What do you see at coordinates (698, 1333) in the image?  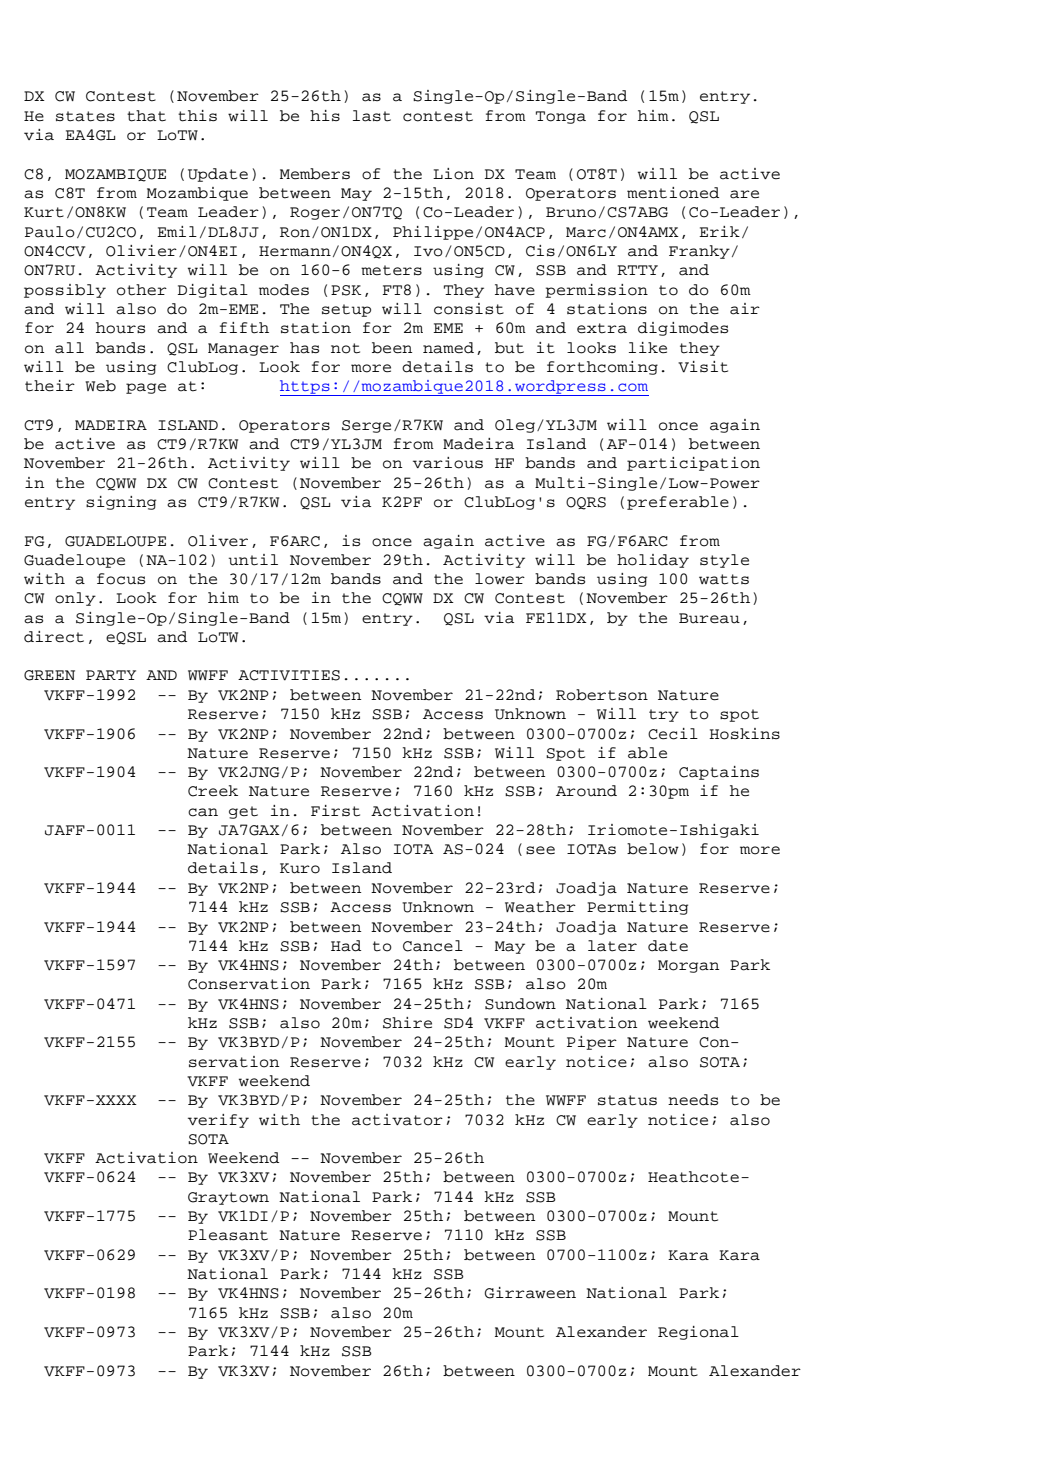 I see `Regional` at bounding box center [698, 1333].
